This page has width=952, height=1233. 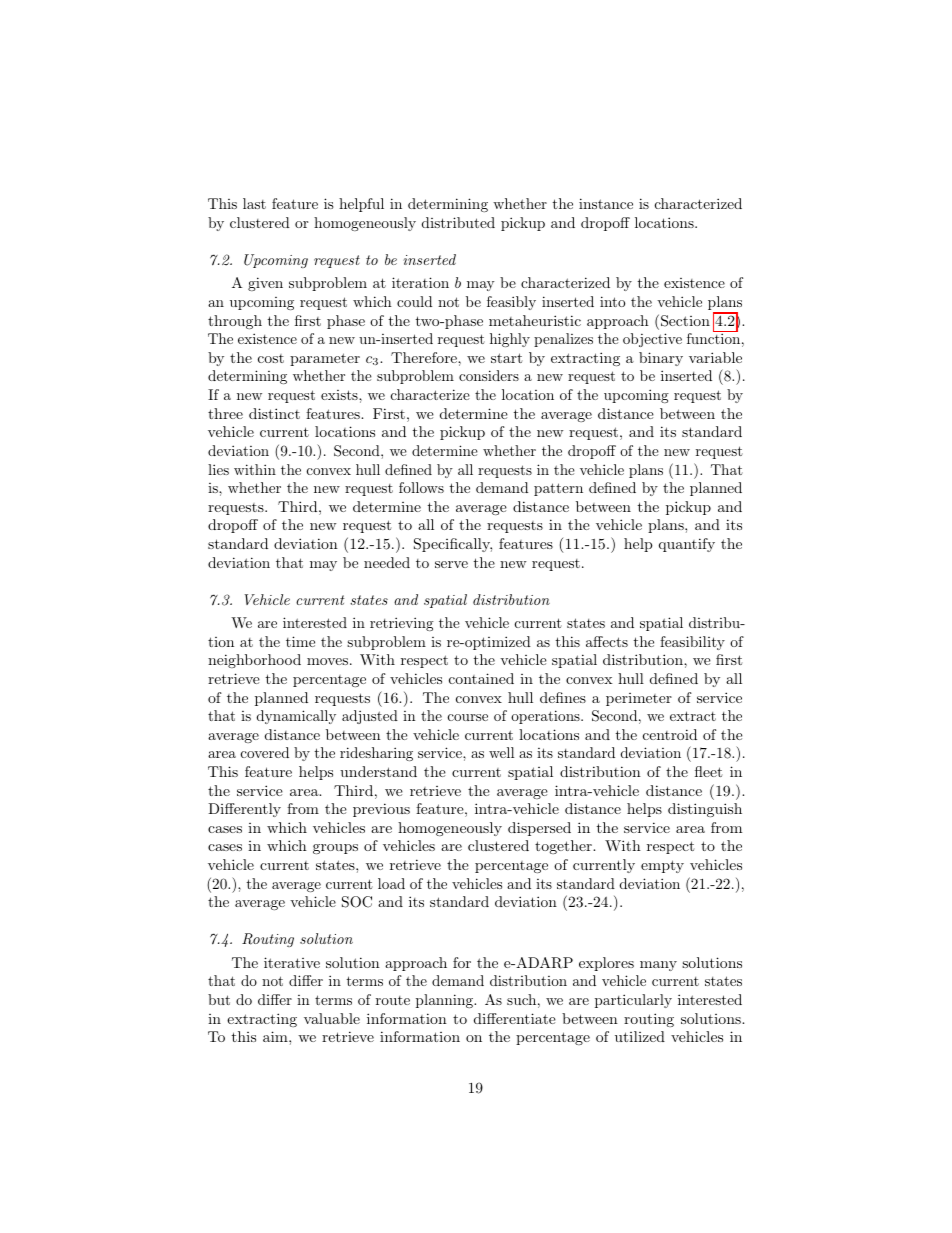 What do you see at coordinates (489, 375) in the page?
I see `considers` at bounding box center [489, 375].
